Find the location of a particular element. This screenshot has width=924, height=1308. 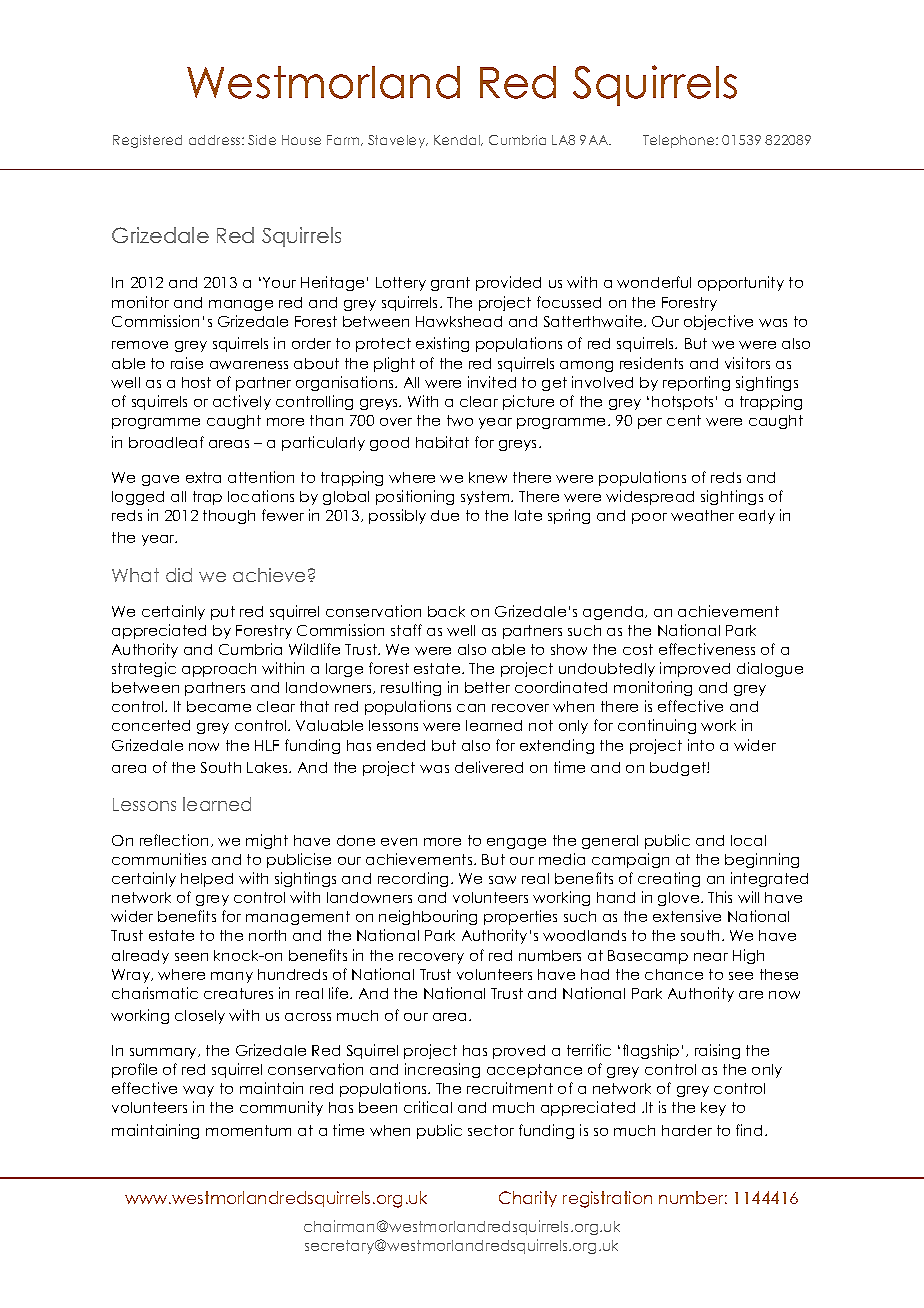

Kendal is located at coordinates (458, 140).
